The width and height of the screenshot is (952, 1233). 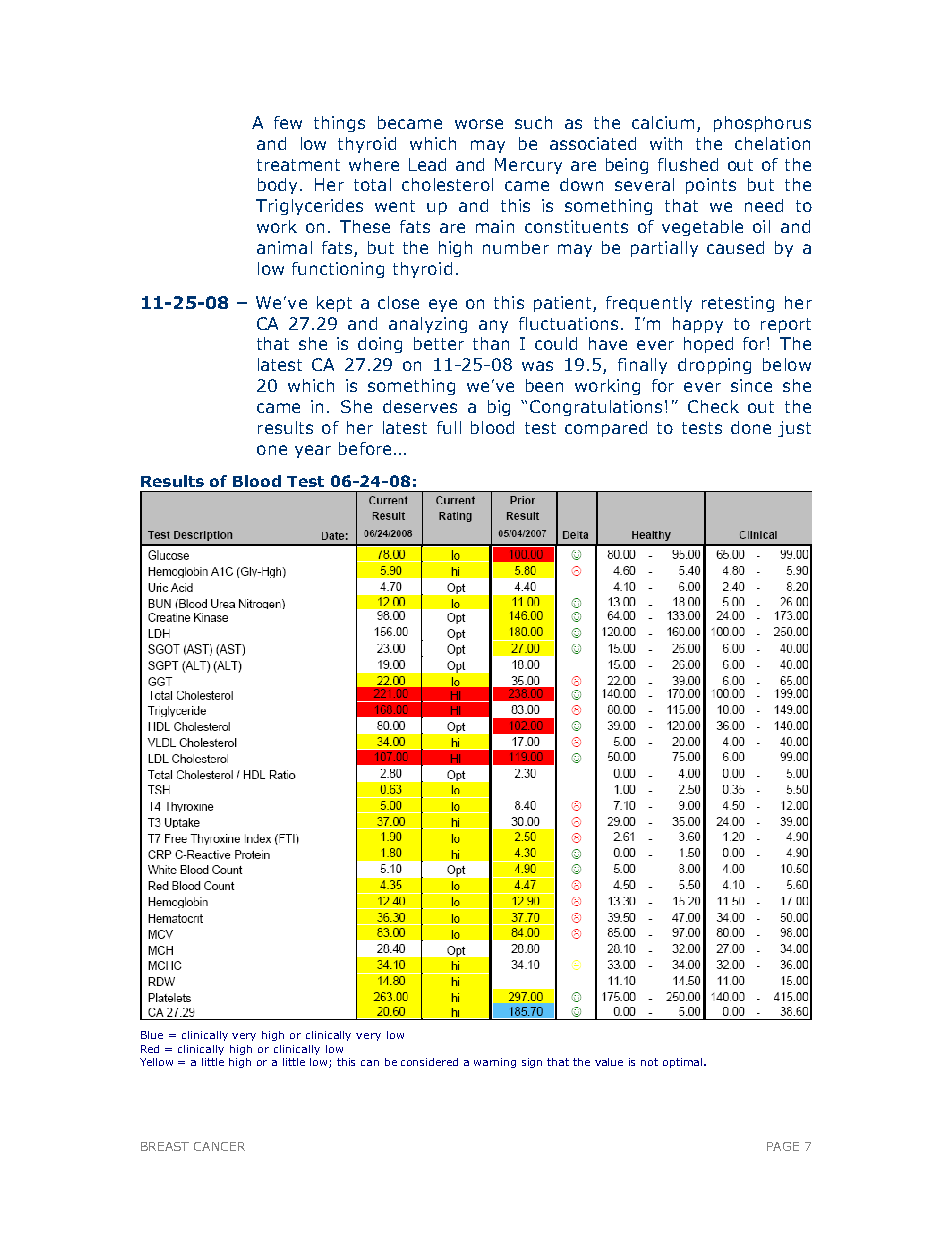 I want to click on year, so click(x=313, y=451).
